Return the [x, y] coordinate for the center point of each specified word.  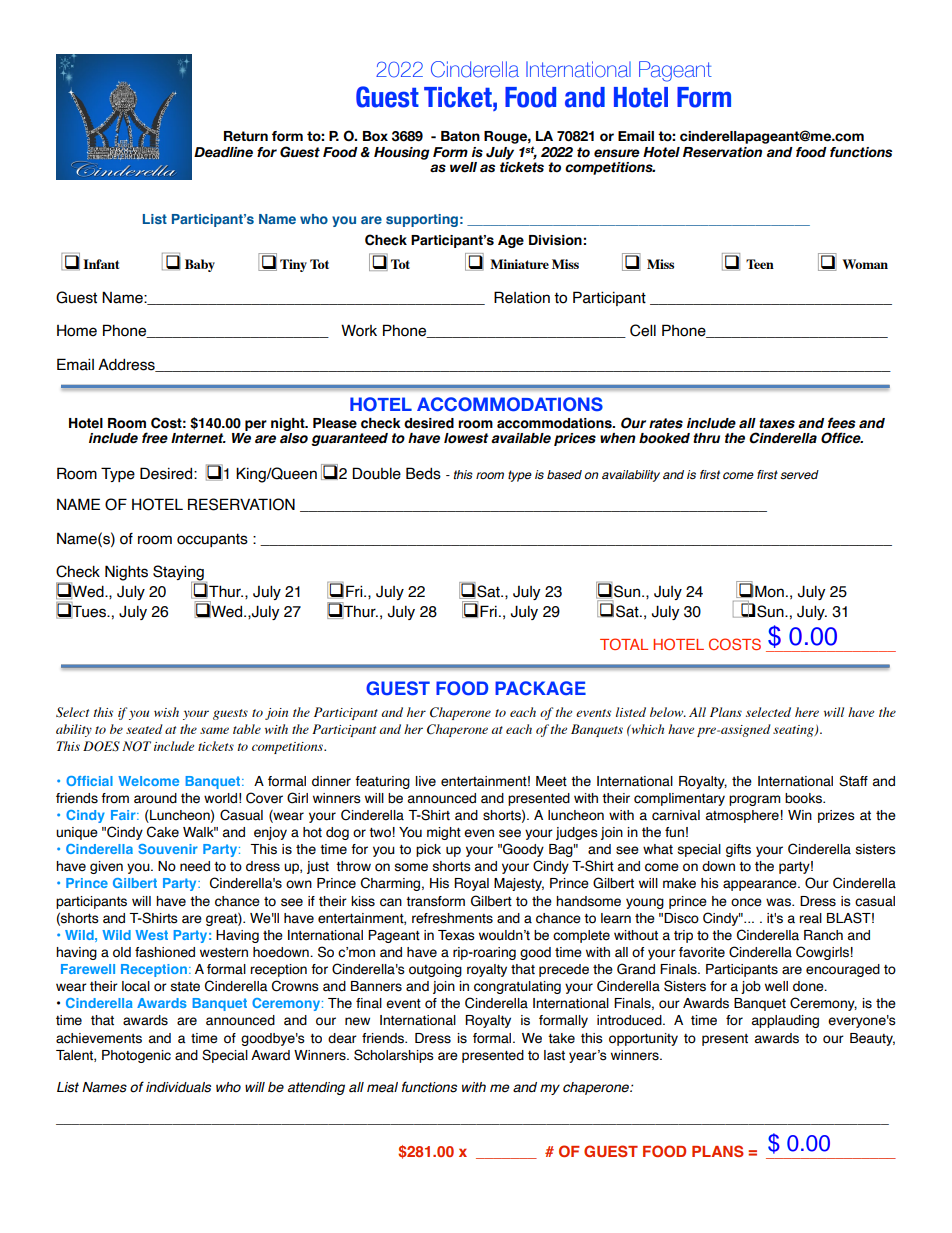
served [799, 474]
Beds [423, 473]
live [426, 781]
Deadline [223, 152]
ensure [617, 153]
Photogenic [136, 1056]
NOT [136, 746]
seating [794, 731]
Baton [460, 136]
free [155, 438]
